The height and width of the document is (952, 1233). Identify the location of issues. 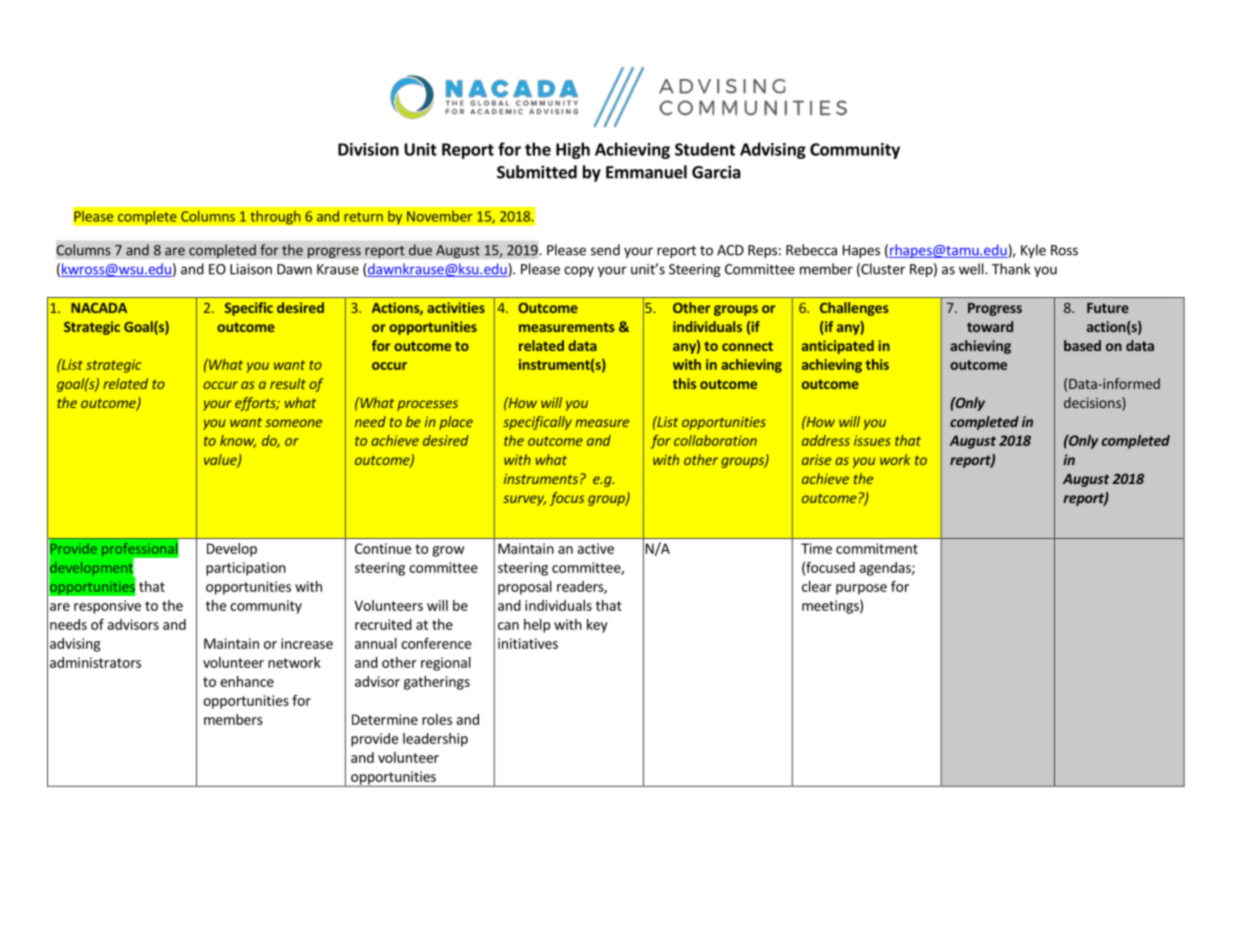
(872, 440).
